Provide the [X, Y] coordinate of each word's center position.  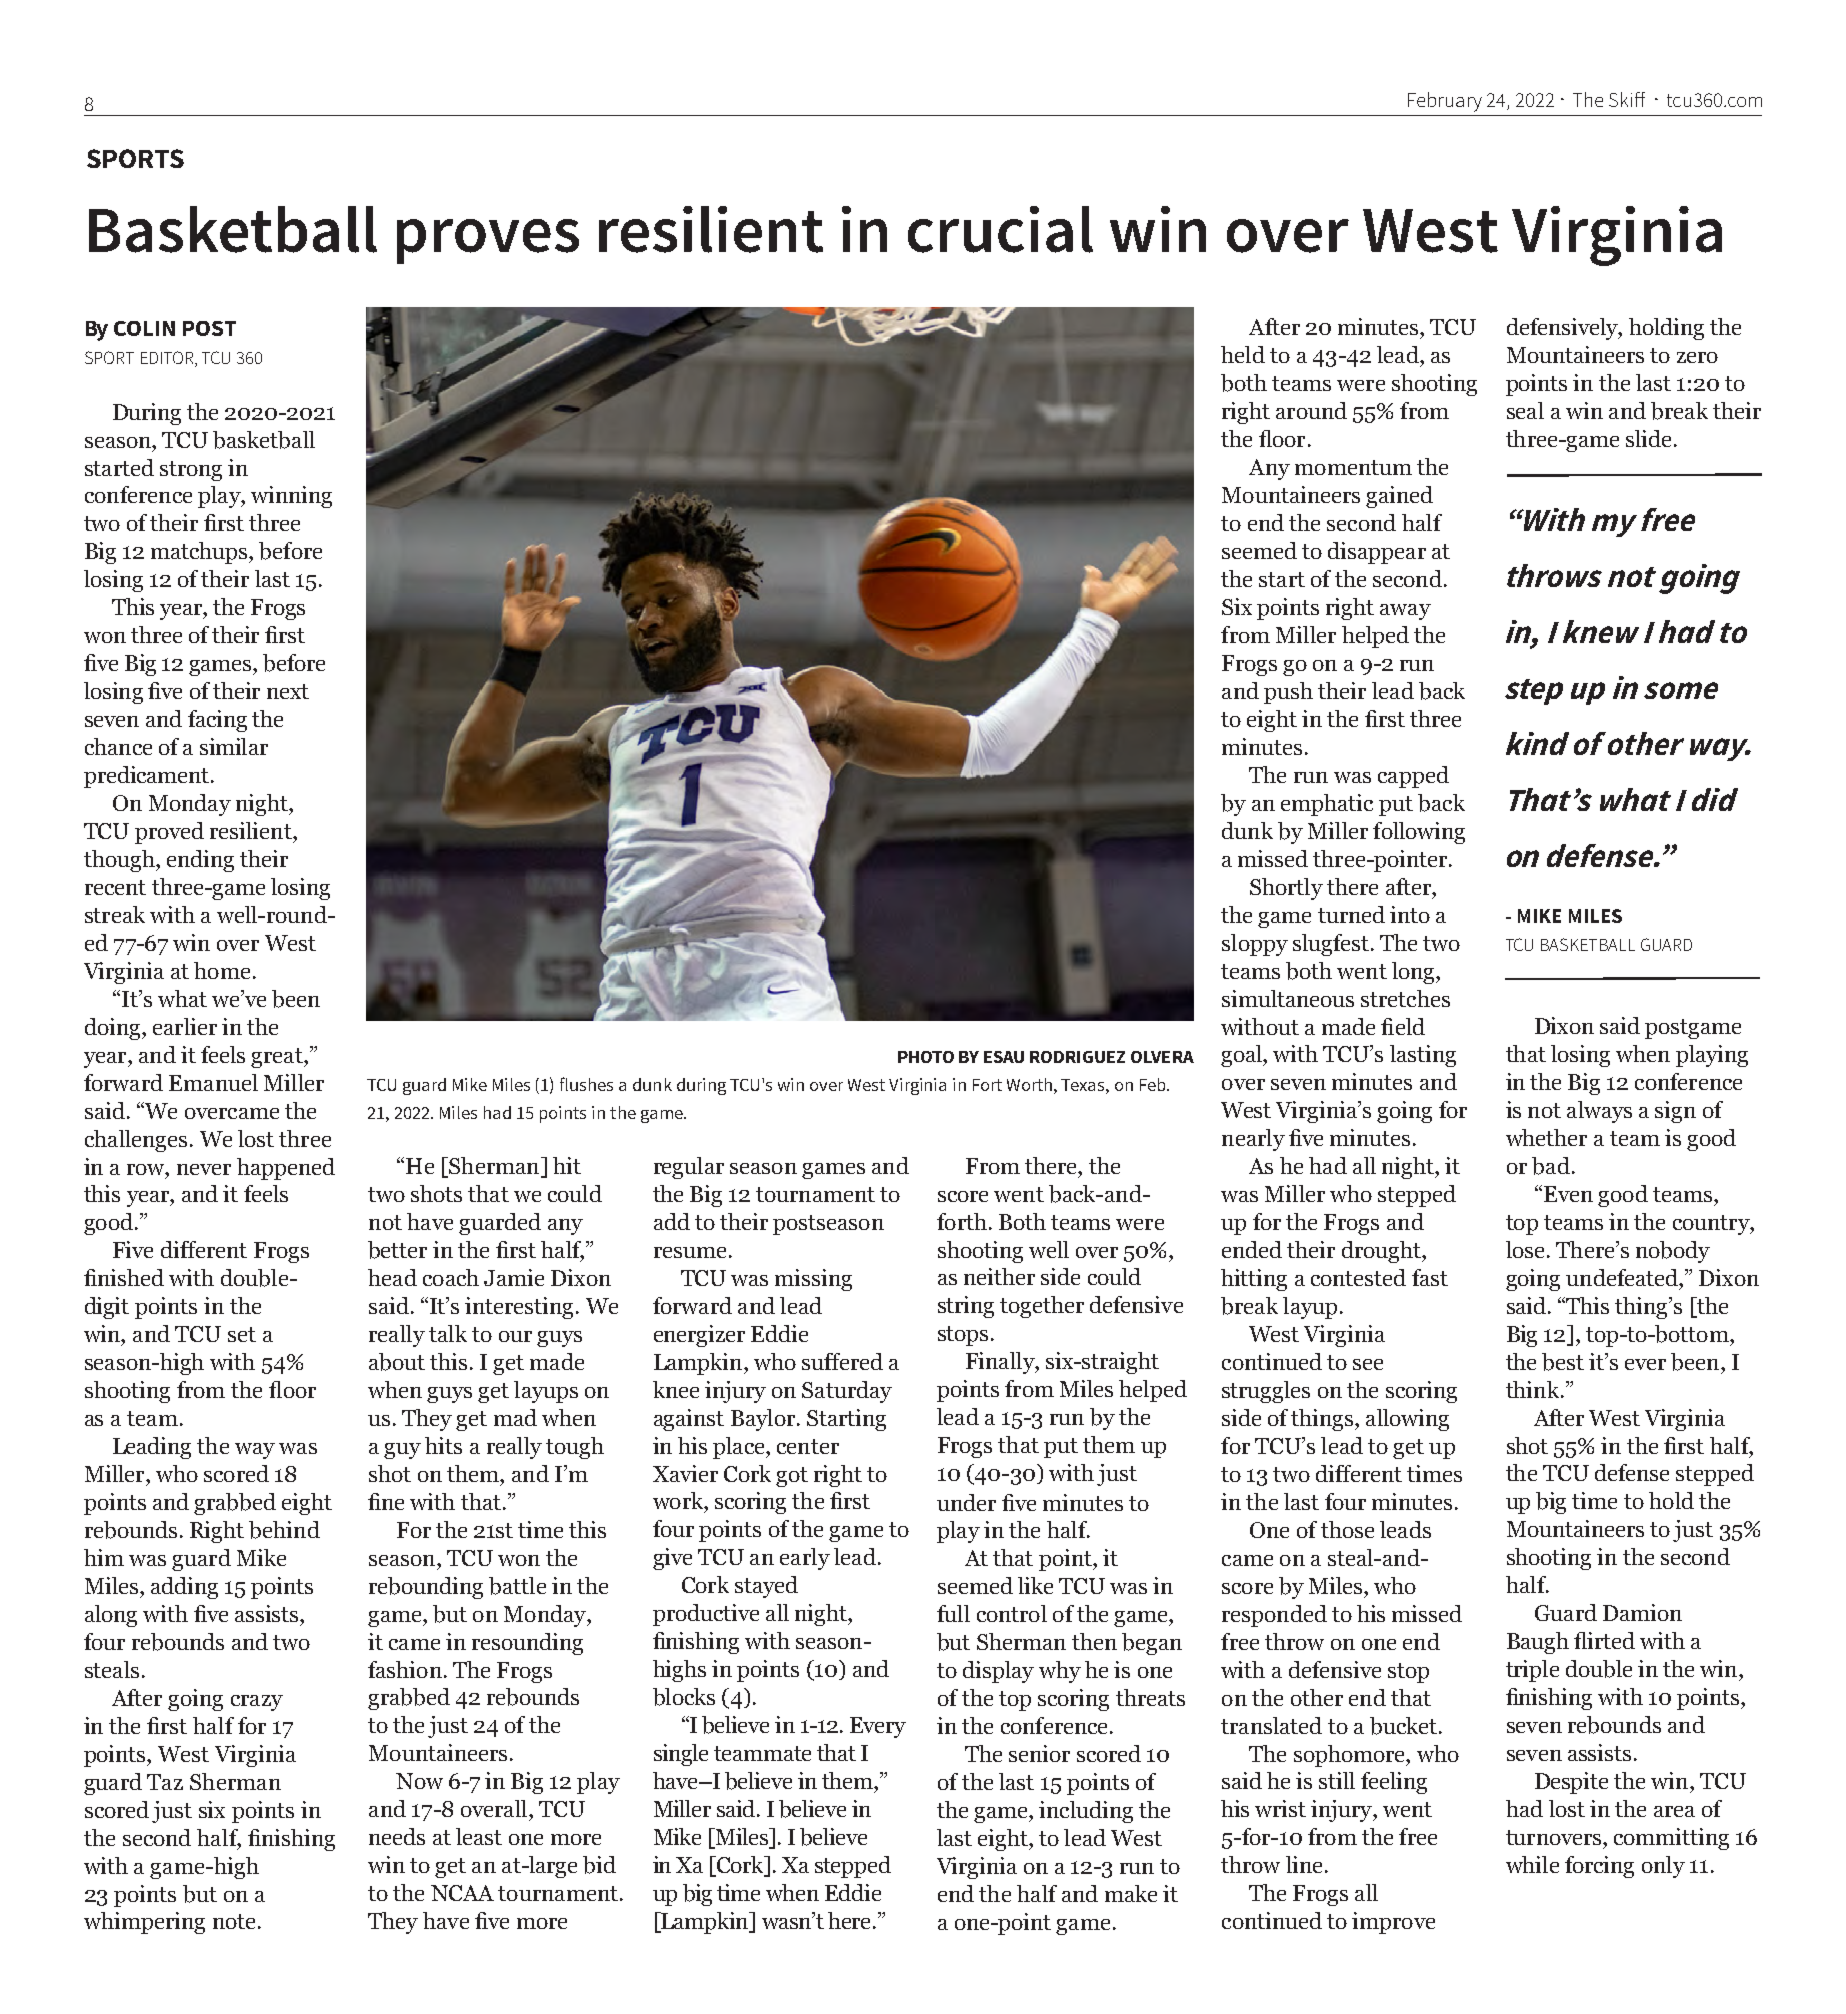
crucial [1000, 229]
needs [397, 1836]
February [1445, 102]
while [1532, 1864]
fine [386, 1501]
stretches [1405, 998]
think [1534, 1389]
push [1288, 693]
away [1405, 612]
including [1086, 1812]
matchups [200, 553]
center [808, 1446]
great [278, 1058]
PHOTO [926, 1057]
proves [488, 241]
